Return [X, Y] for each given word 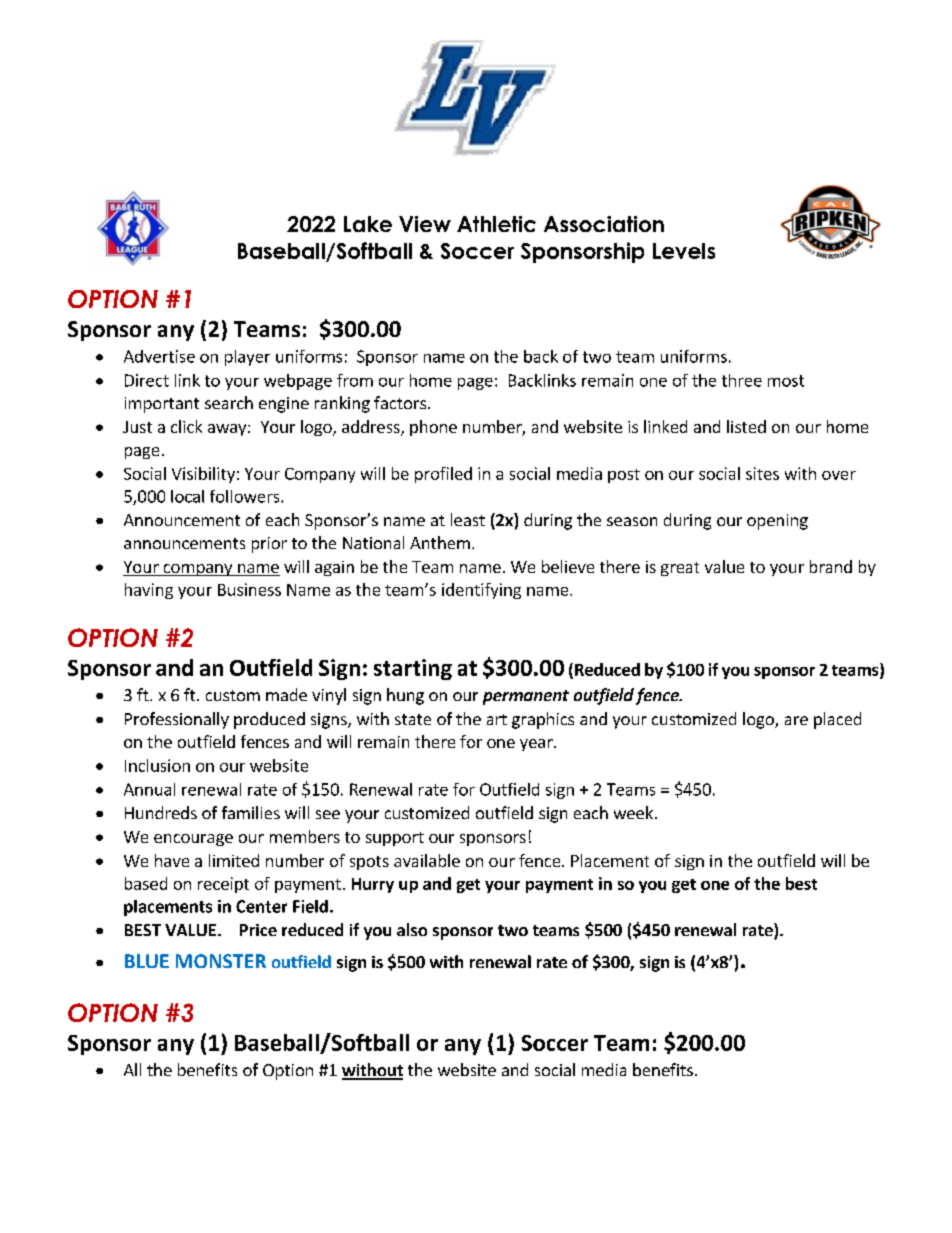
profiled [443, 475]
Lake [368, 224]
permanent [526, 697]
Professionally [177, 720]
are [796, 720]
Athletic [496, 224]
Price [258, 930]
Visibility [203, 475]
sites [762, 473]
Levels [684, 251]
